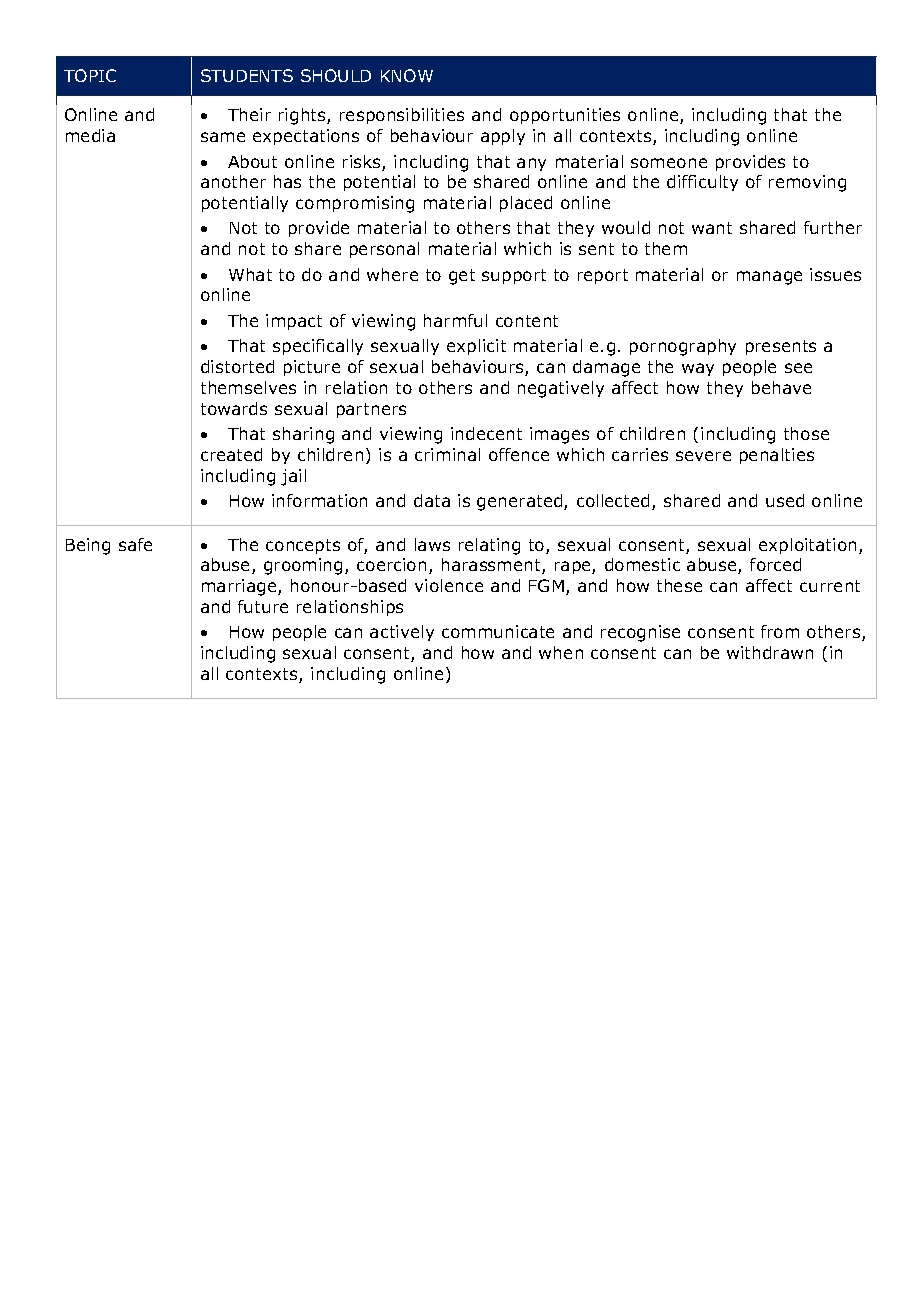  I want to click on communicate, so click(498, 631).
